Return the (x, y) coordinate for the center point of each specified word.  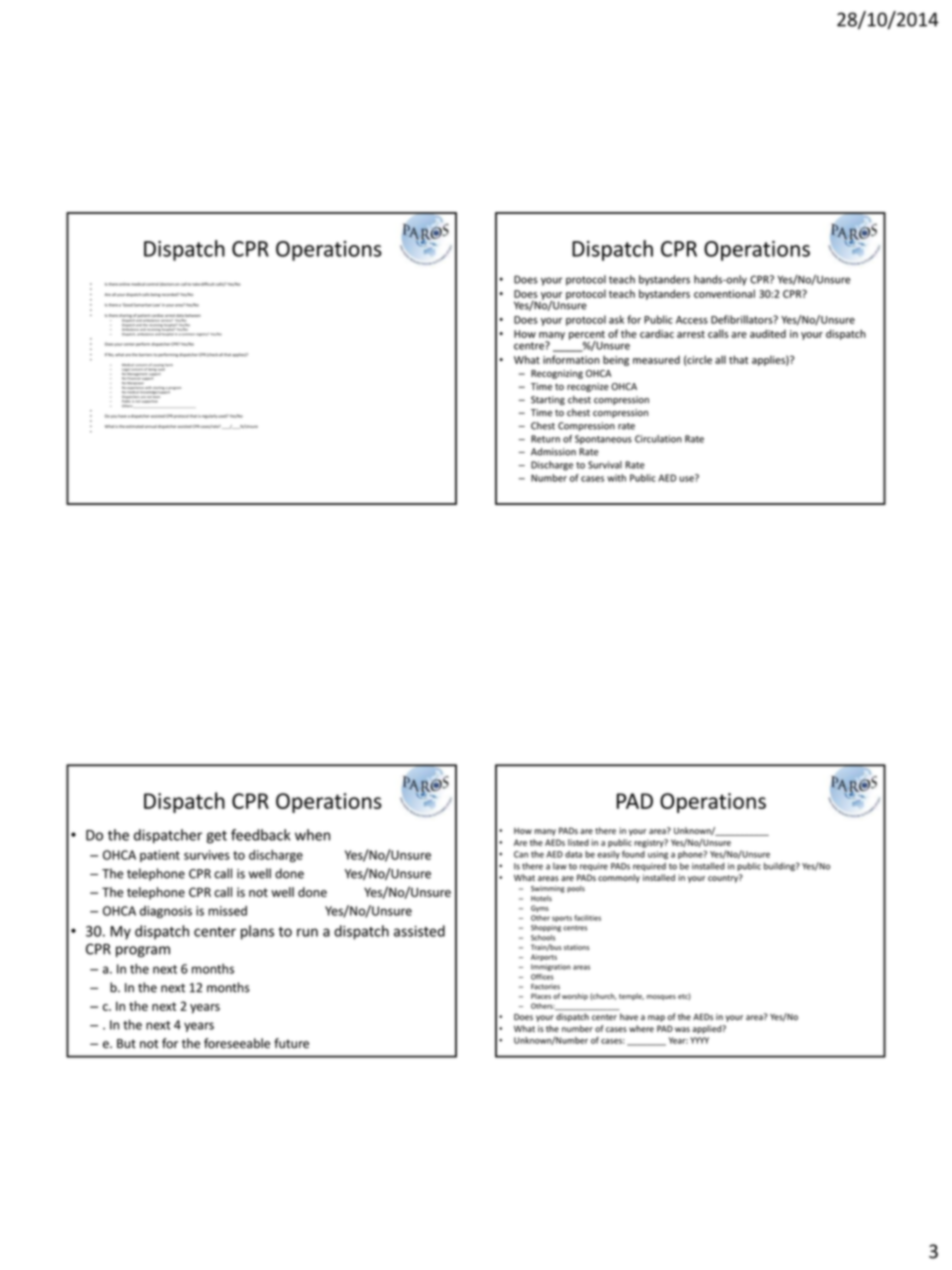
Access (692, 320)
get (216, 837)
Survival (605, 465)
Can (521, 854)
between (193, 315)
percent (587, 336)
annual (151, 426)
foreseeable (237, 1043)
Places (541, 996)
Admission (553, 452)
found (633, 854)
